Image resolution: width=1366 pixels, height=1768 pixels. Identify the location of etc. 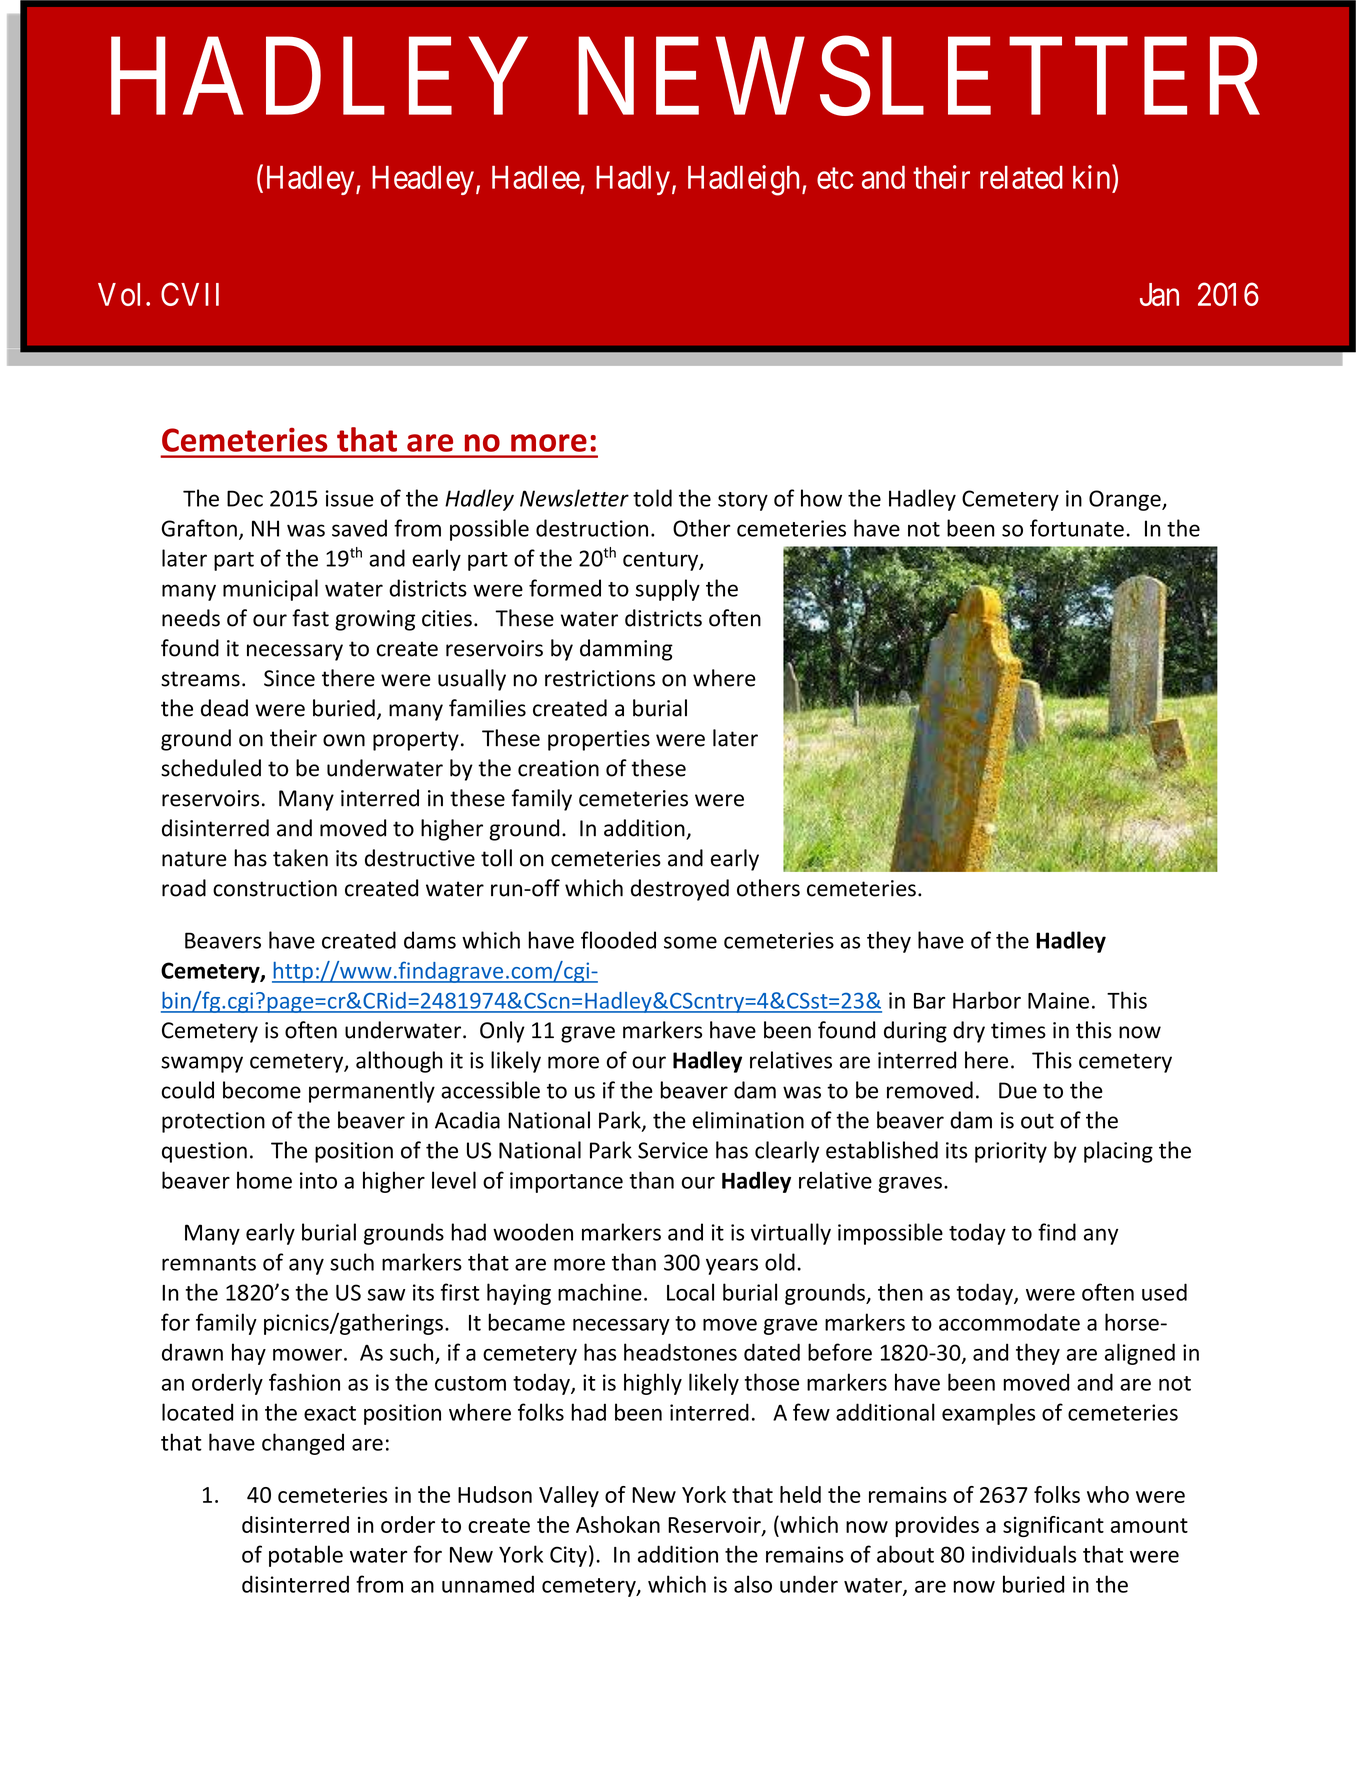
(835, 178).
